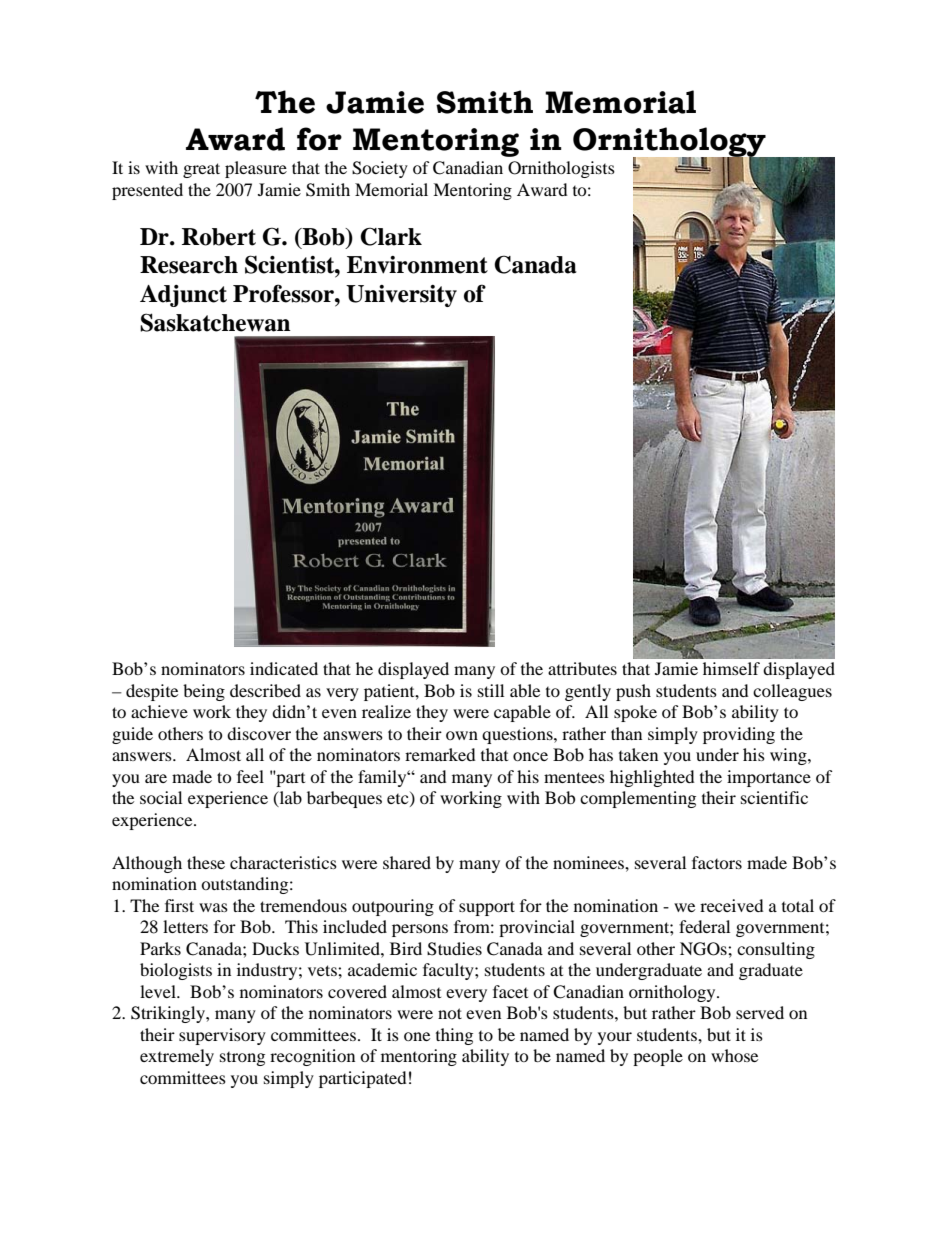 The image size is (952, 1233). I want to click on Ornithologists, so click(561, 169).
